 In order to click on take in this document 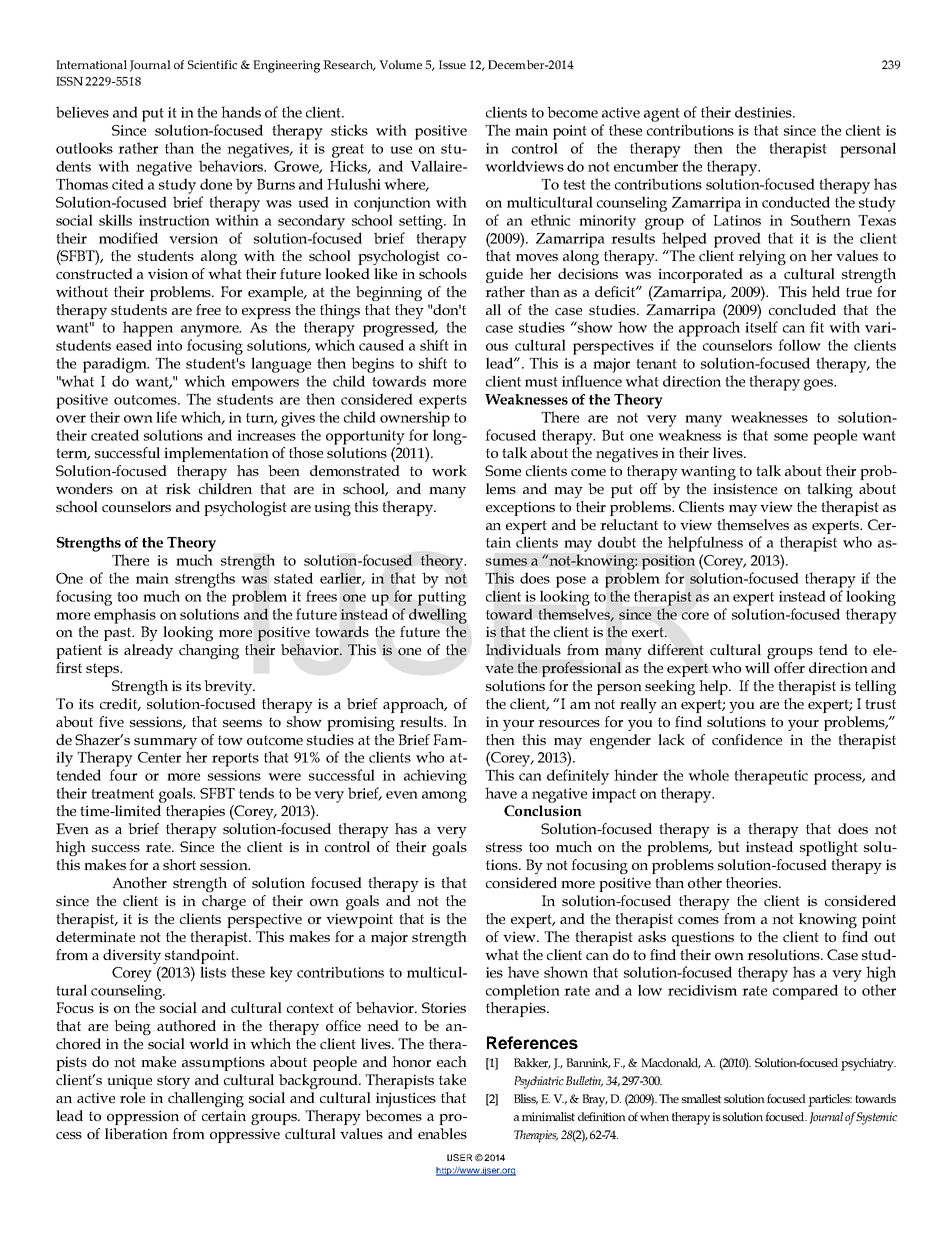, I will do `click(452, 1079)`.
